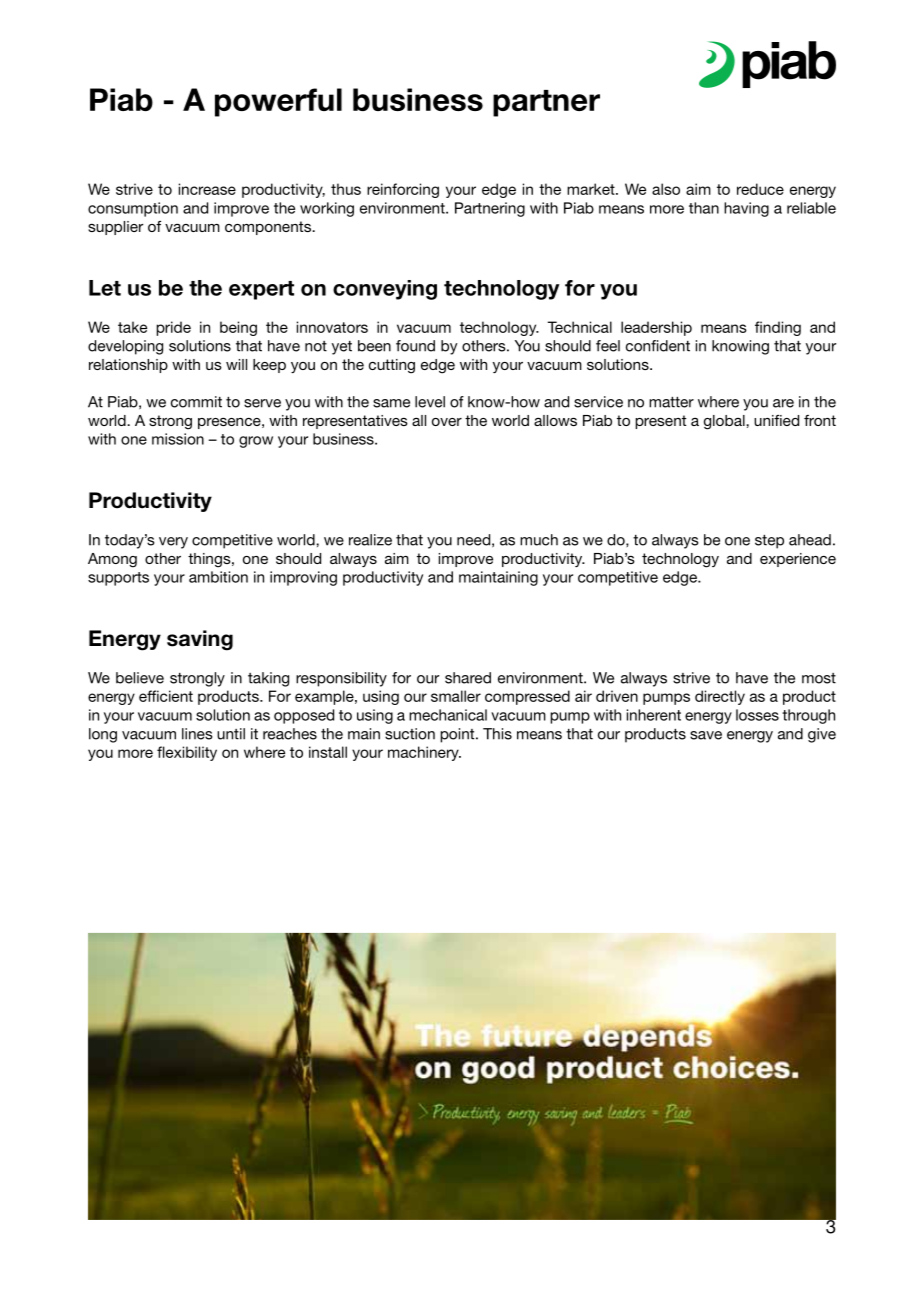 This document has width=924, height=1308. I want to click on step, so click(769, 542).
